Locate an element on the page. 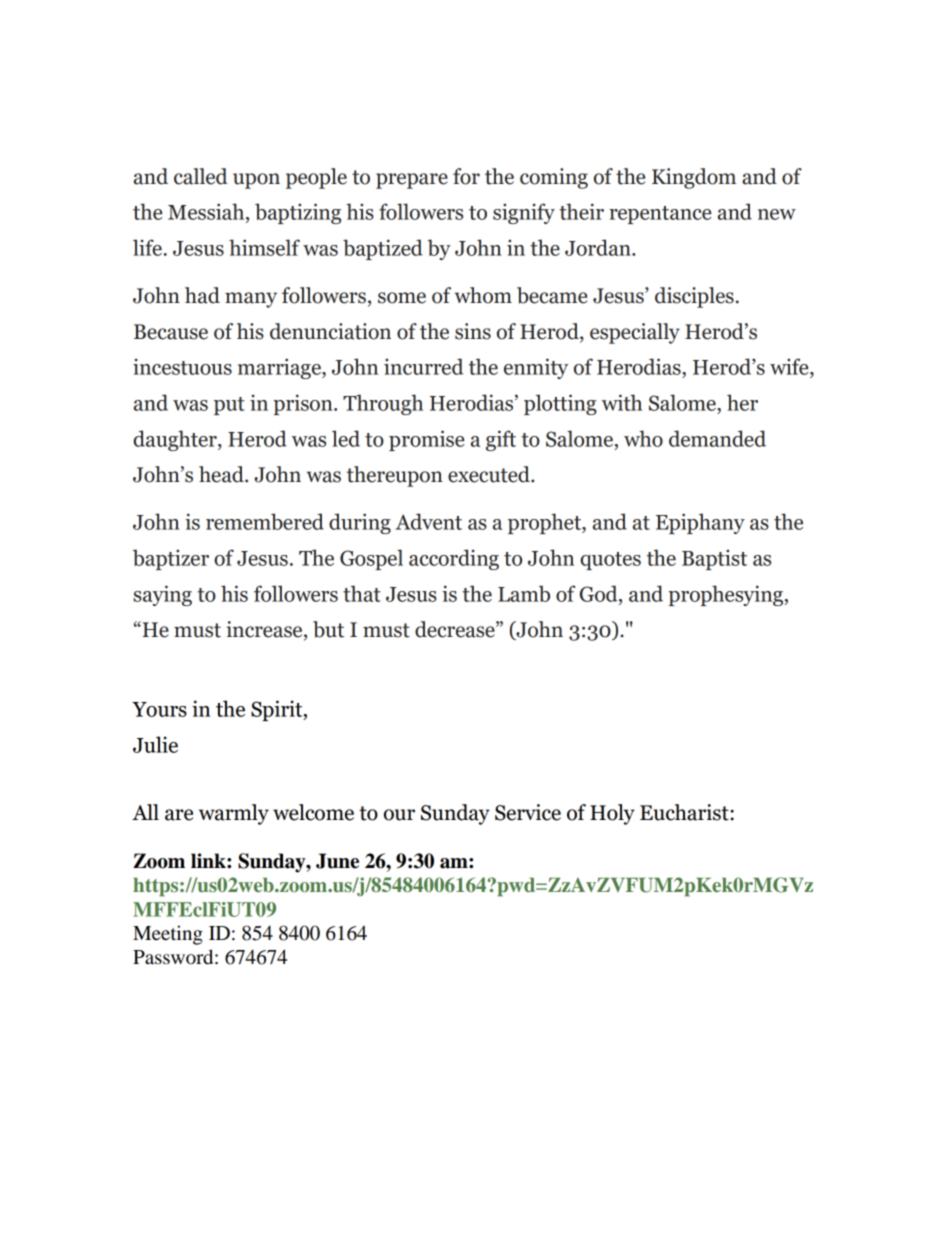 This image has width=952, height=1233. Service is located at coordinates (528, 812).
